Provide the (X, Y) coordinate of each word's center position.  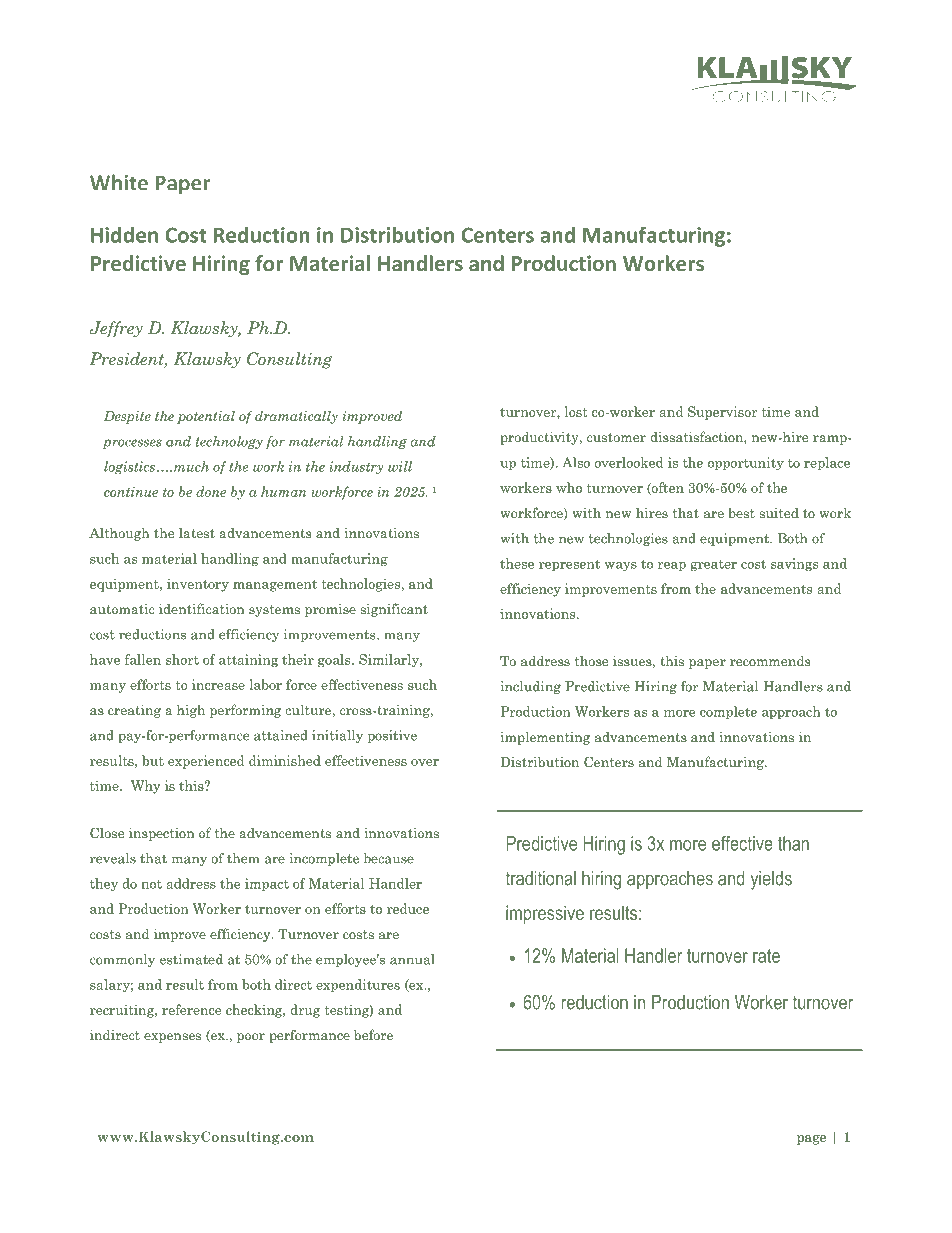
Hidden (124, 234)
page (811, 1140)
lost (576, 411)
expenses (172, 1038)
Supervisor (722, 413)
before (373, 1034)
